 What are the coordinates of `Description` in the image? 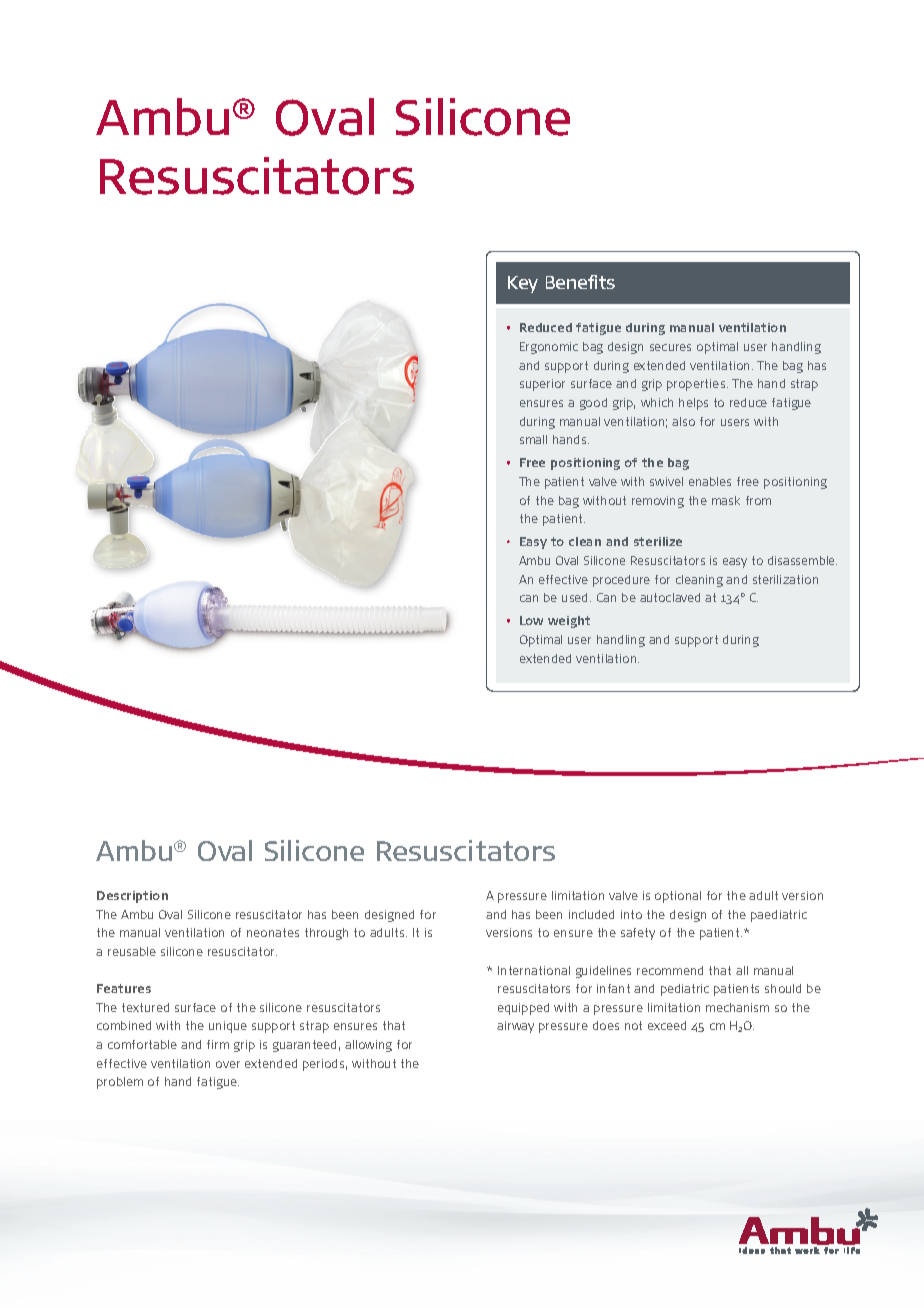 It's located at (132, 897).
